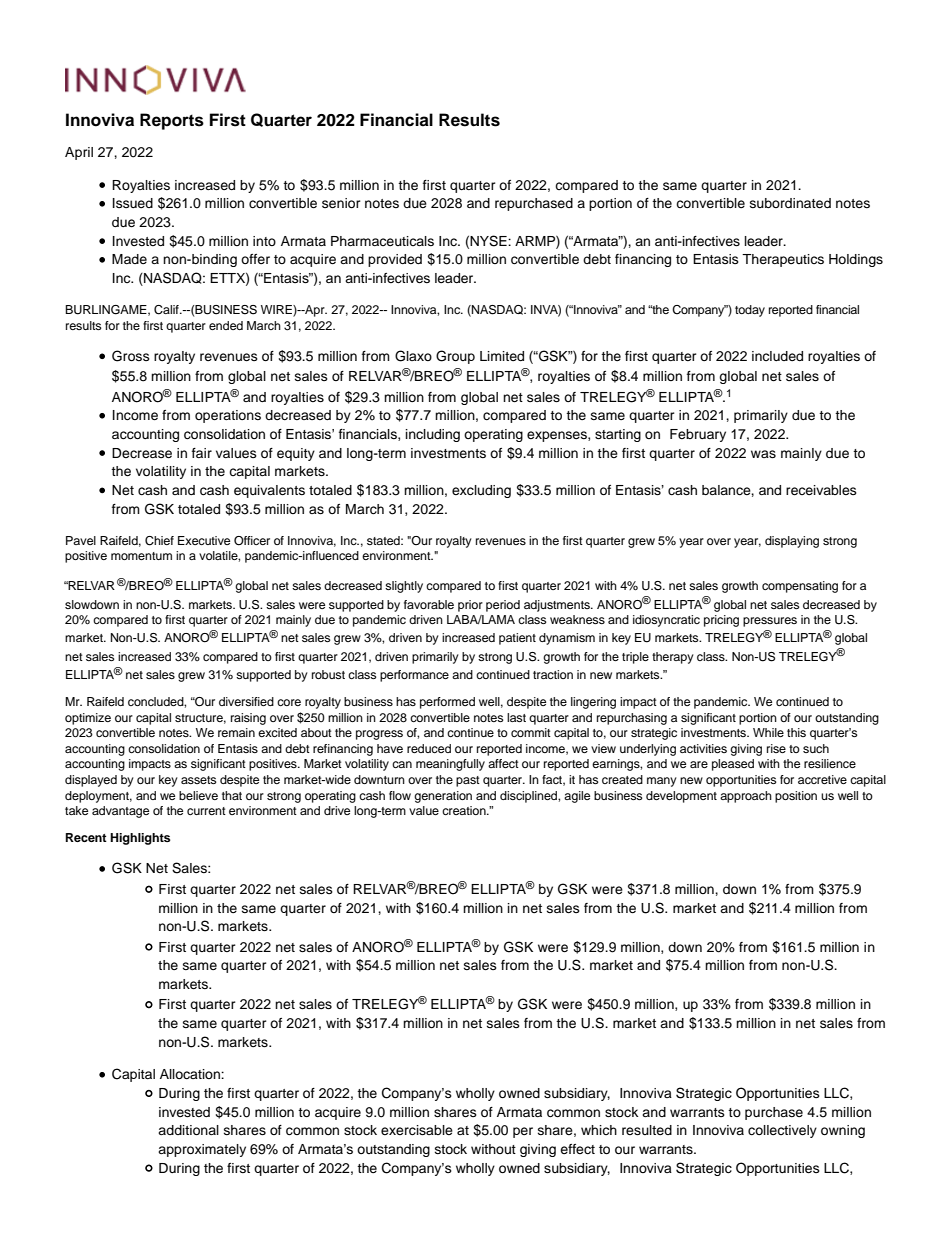 The image size is (952, 1233). I want to click on was, so click(763, 454).
